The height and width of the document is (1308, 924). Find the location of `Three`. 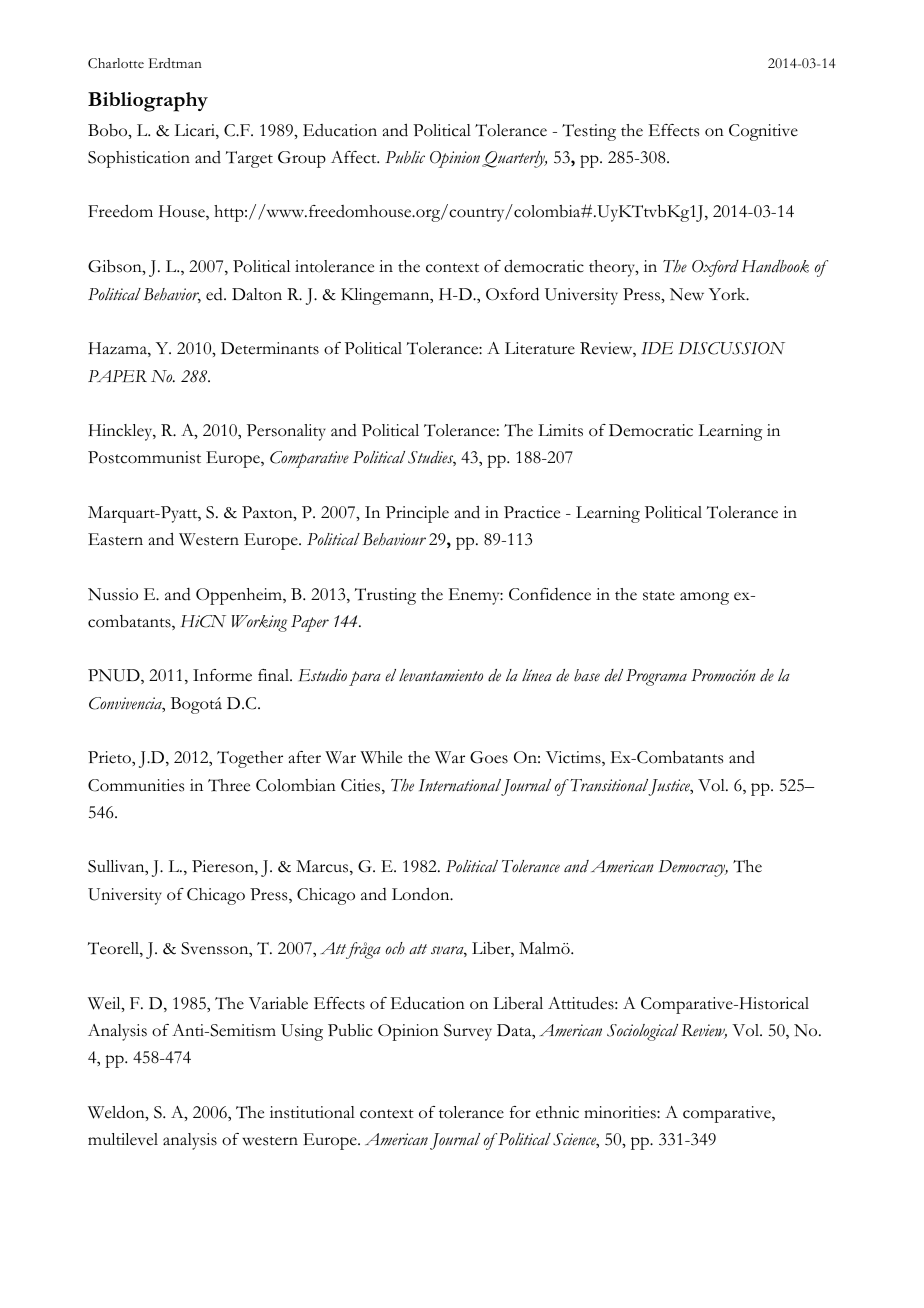

Three is located at coordinates (229, 785).
